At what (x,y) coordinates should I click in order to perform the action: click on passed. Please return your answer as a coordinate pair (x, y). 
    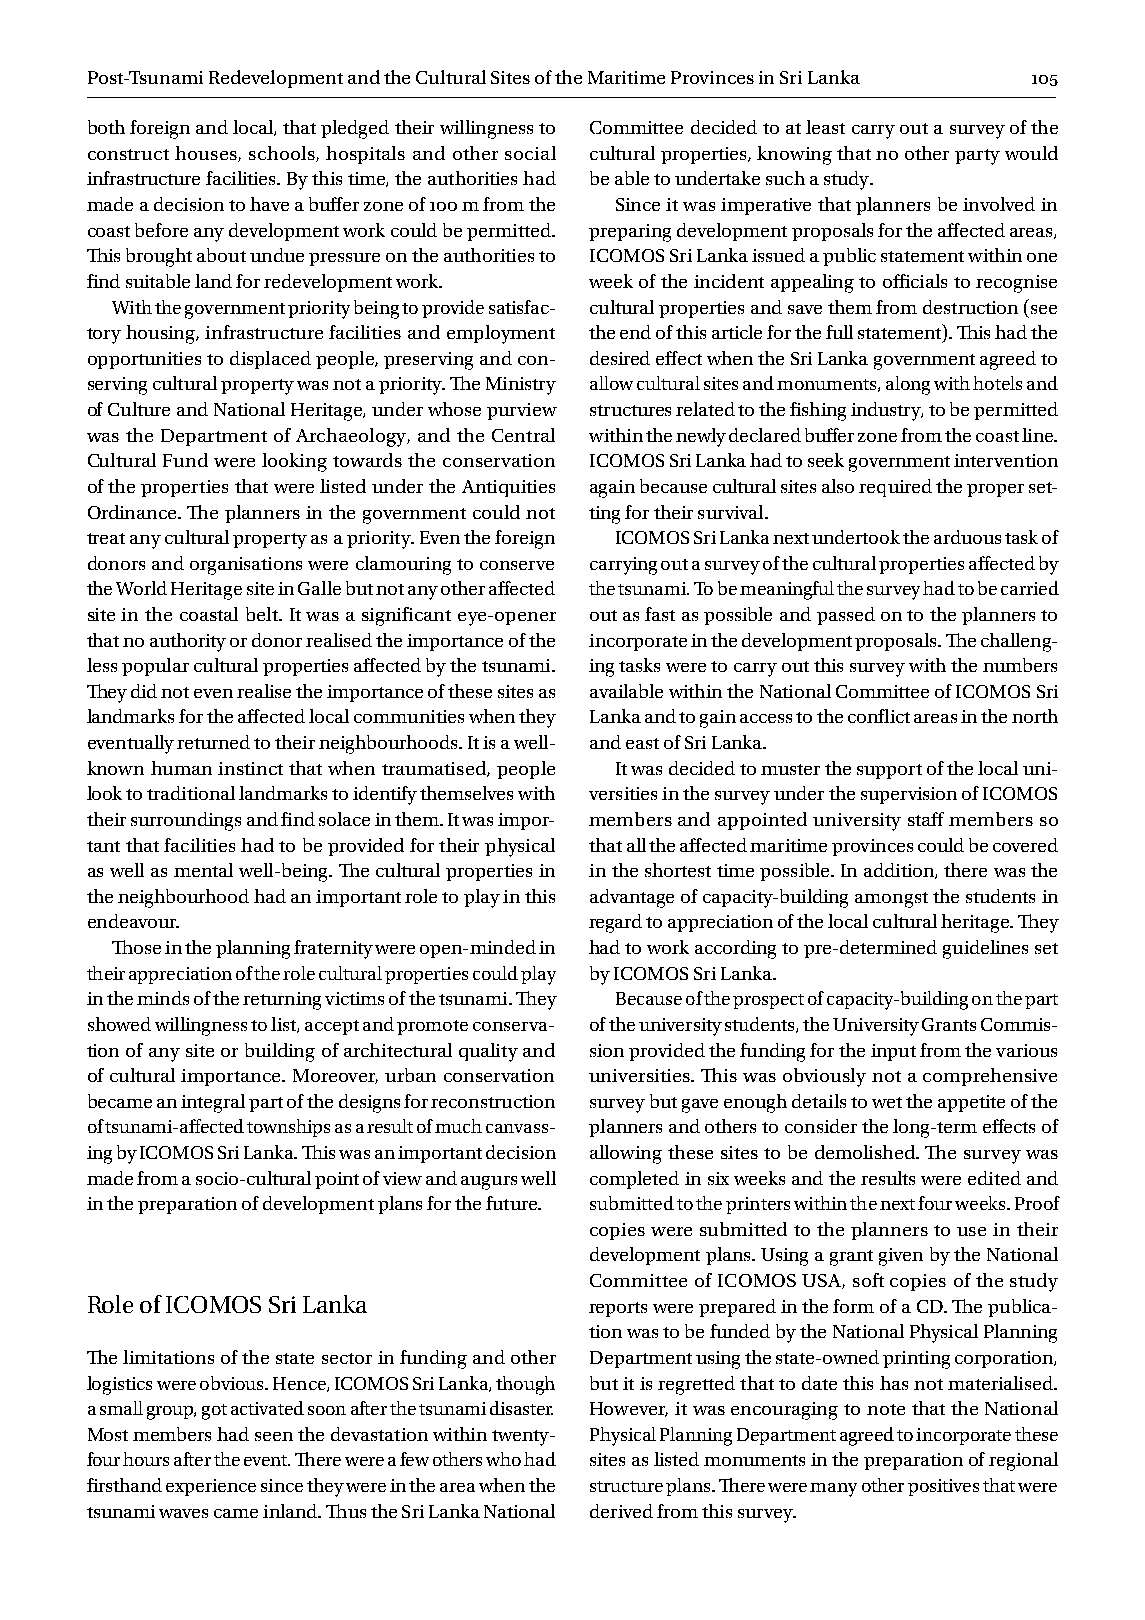
    Looking at the image, I should click on (846, 616).
